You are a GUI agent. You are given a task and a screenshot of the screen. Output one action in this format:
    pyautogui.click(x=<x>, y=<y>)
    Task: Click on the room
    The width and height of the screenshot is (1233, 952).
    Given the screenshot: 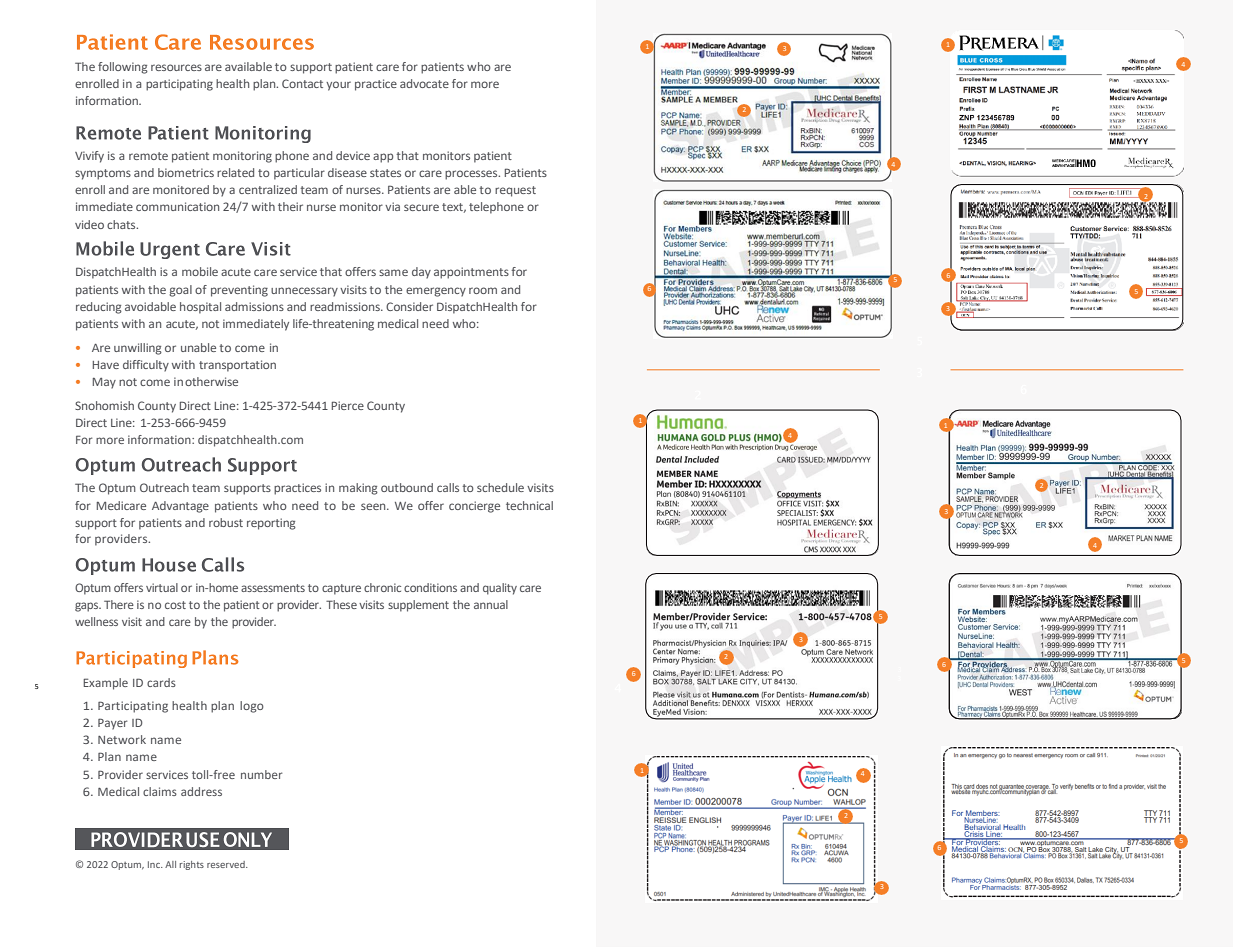 What is the action you would take?
    pyautogui.click(x=483, y=290)
